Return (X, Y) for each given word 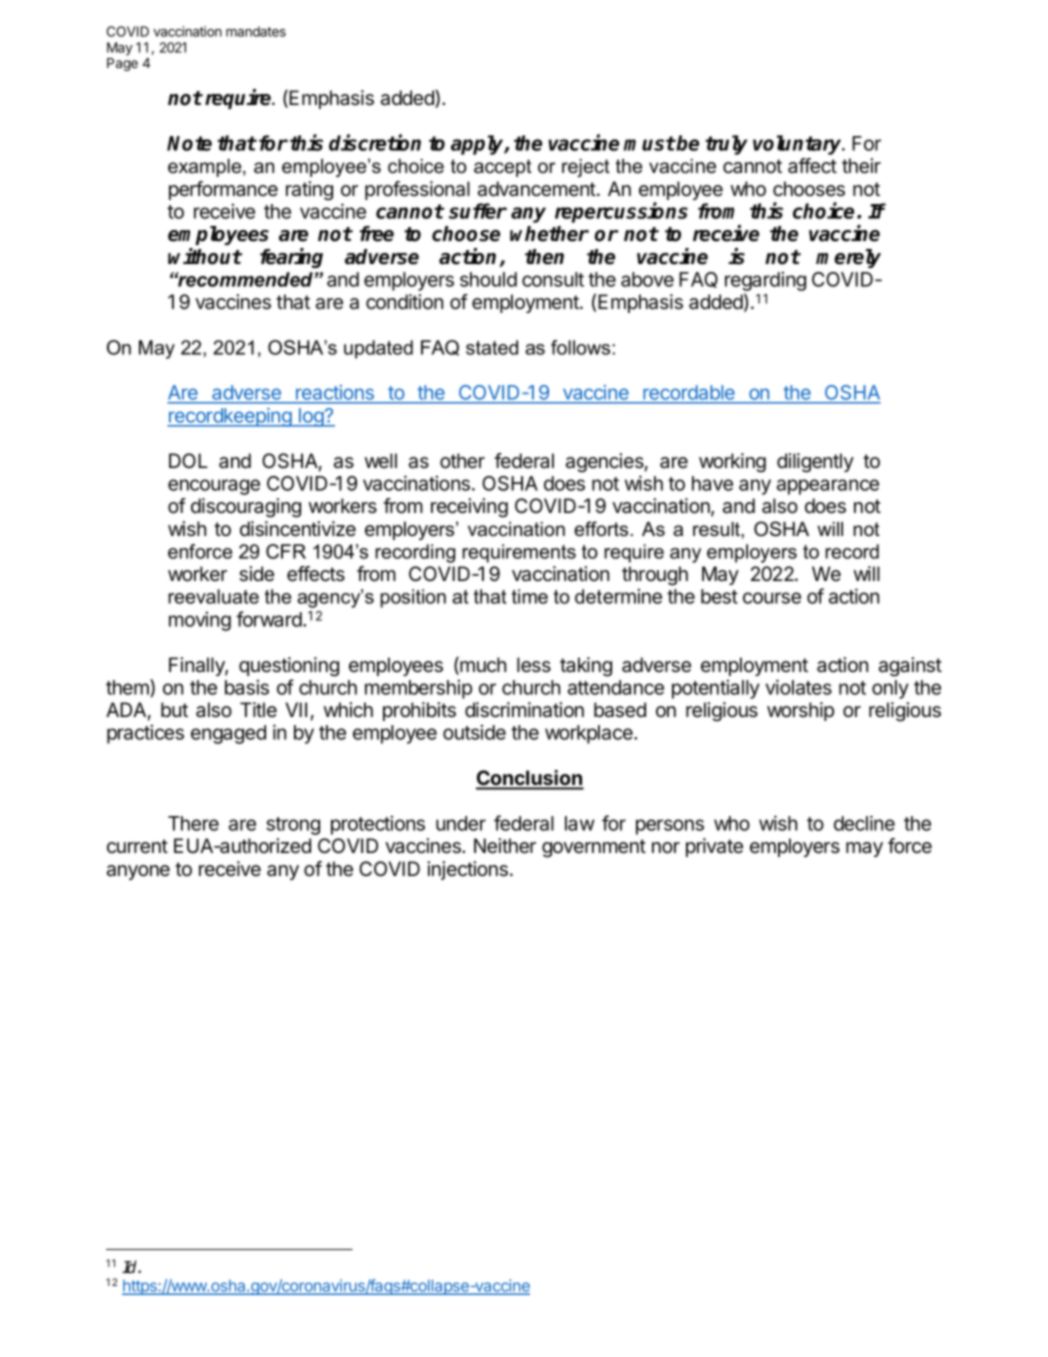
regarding (765, 281)
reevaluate (213, 596)
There (193, 823)
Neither (505, 846)
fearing (291, 258)
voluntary (799, 145)
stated (492, 347)
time (530, 596)
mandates (256, 31)
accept (503, 168)
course (772, 598)
